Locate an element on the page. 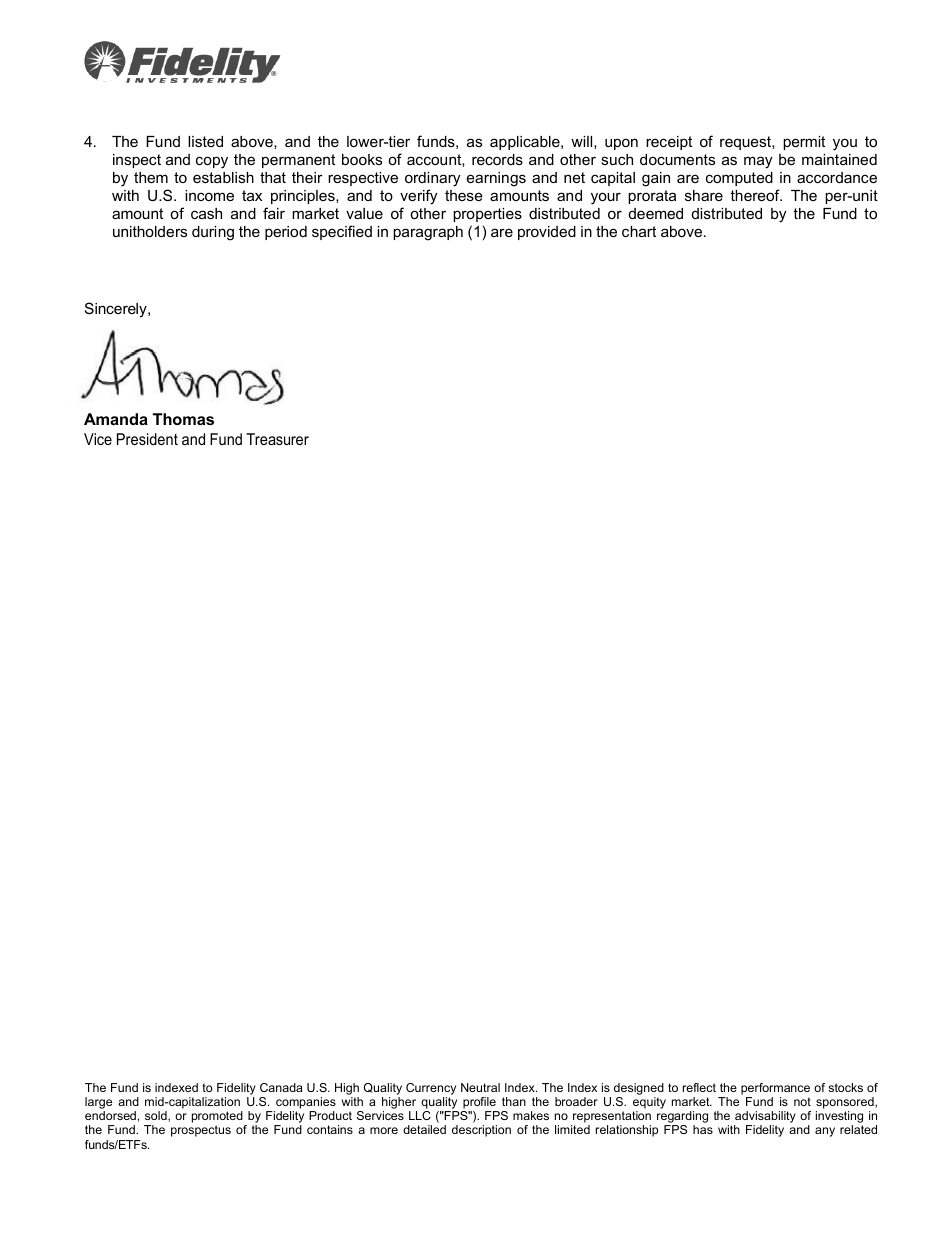  may is located at coordinates (758, 162).
